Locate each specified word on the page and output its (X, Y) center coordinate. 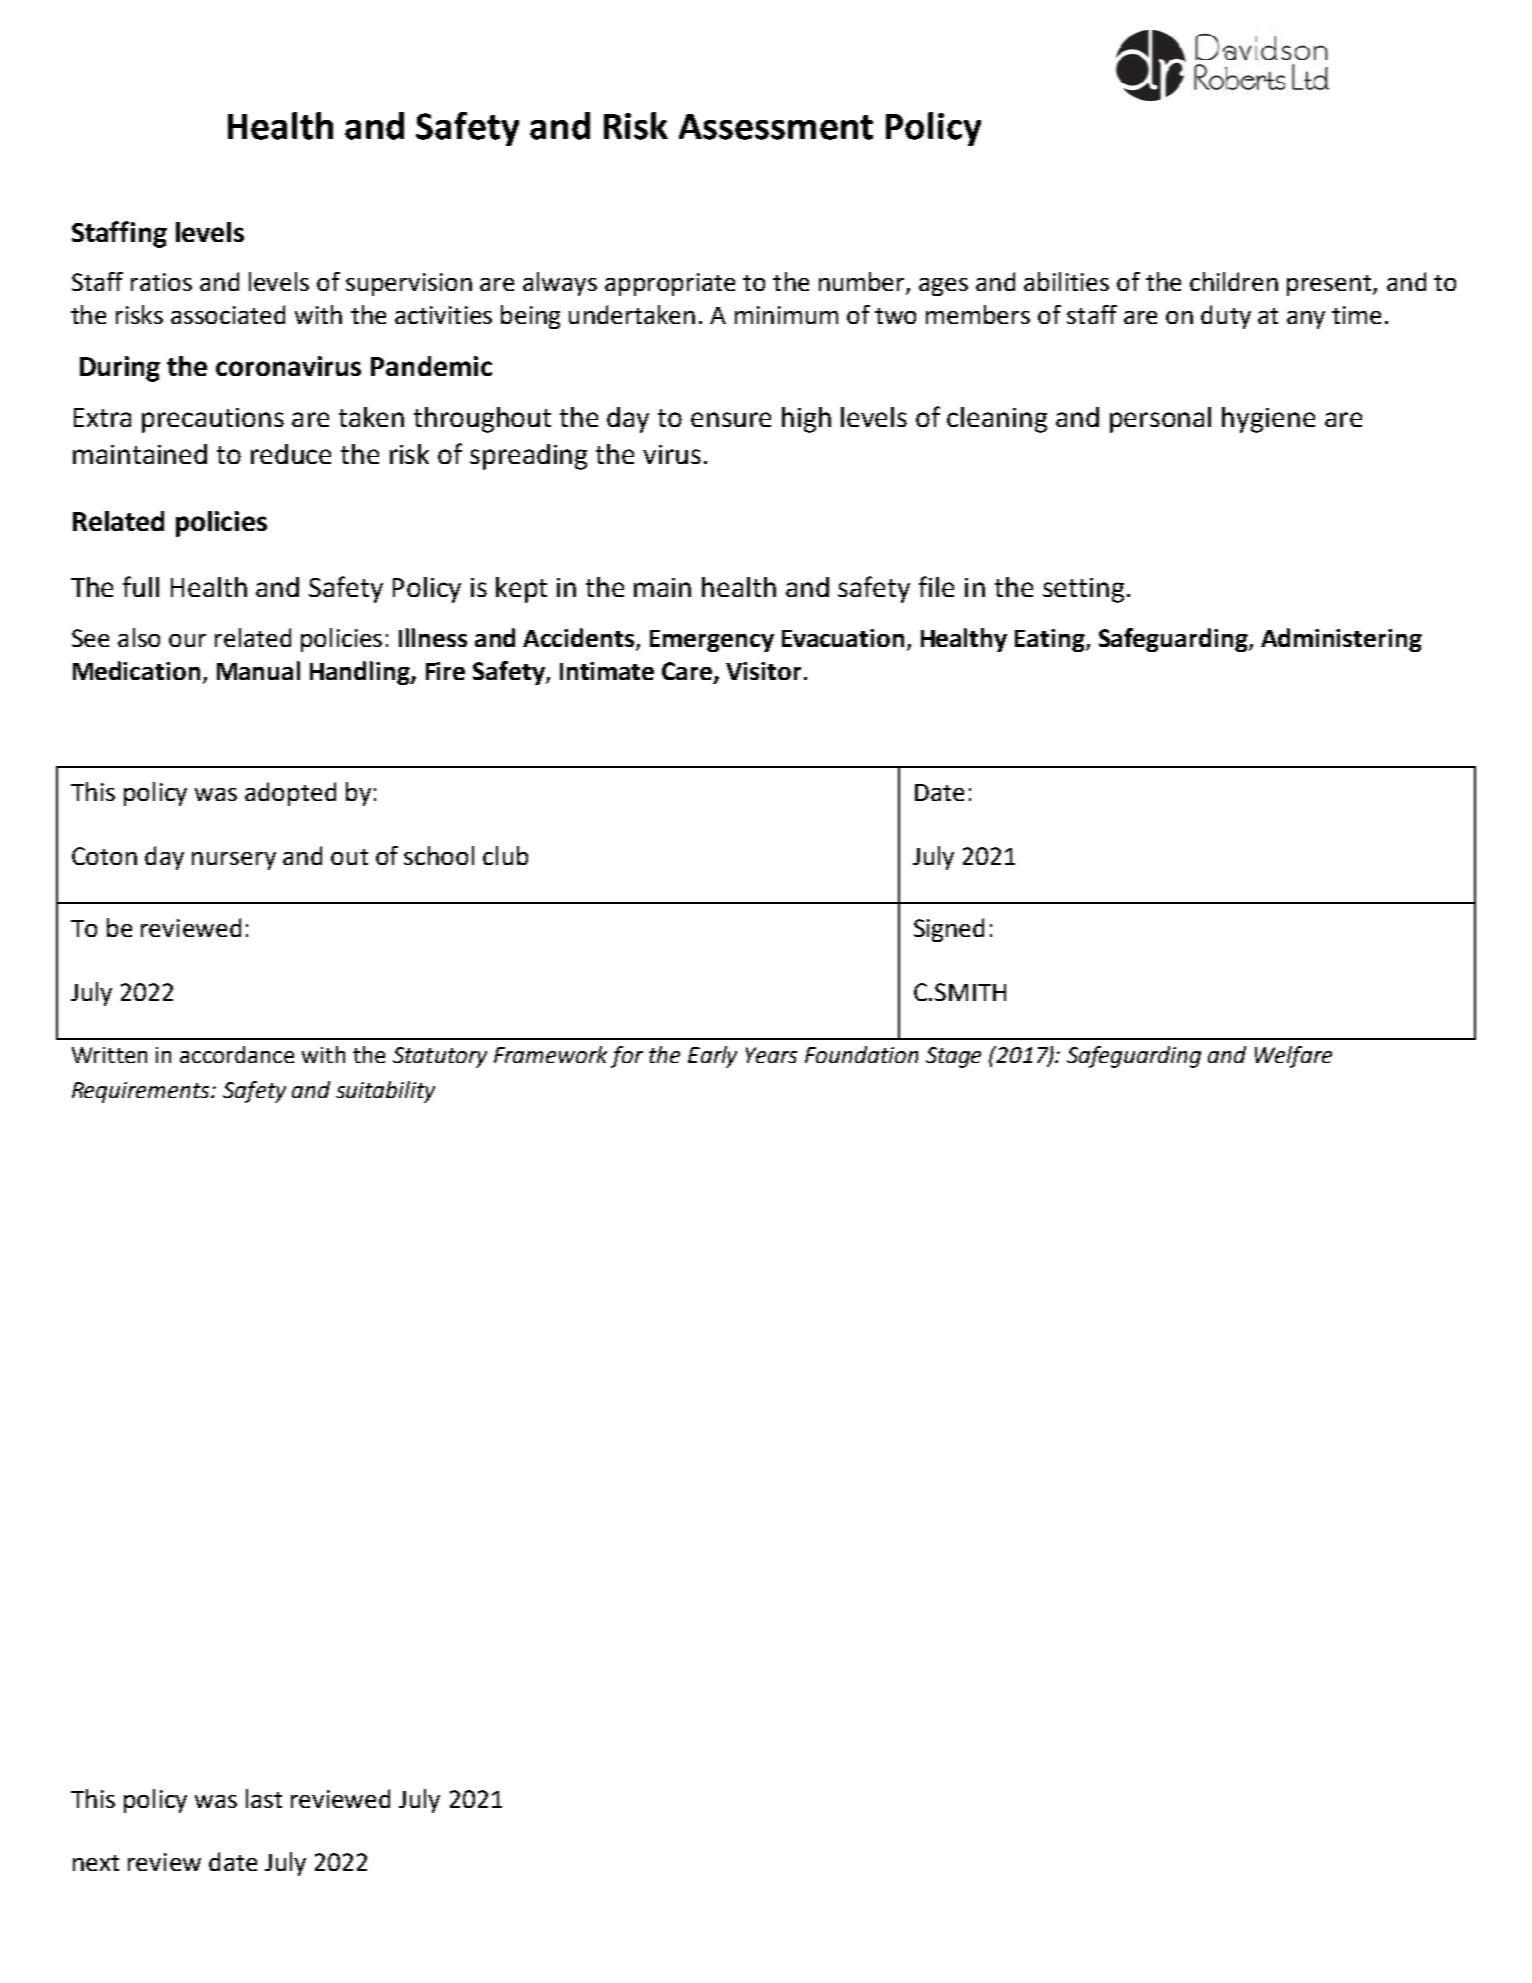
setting (1083, 590)
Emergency (712, 641)
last (264, 1798)
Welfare (1293, 1057)
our (187, 640)
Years (771, 1055)
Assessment (776, 127)
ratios (161, 282)
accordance (237, 1054)
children (1234, 281)
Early (712, 1057)
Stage (953, 1057)
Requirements (142, 1092)
